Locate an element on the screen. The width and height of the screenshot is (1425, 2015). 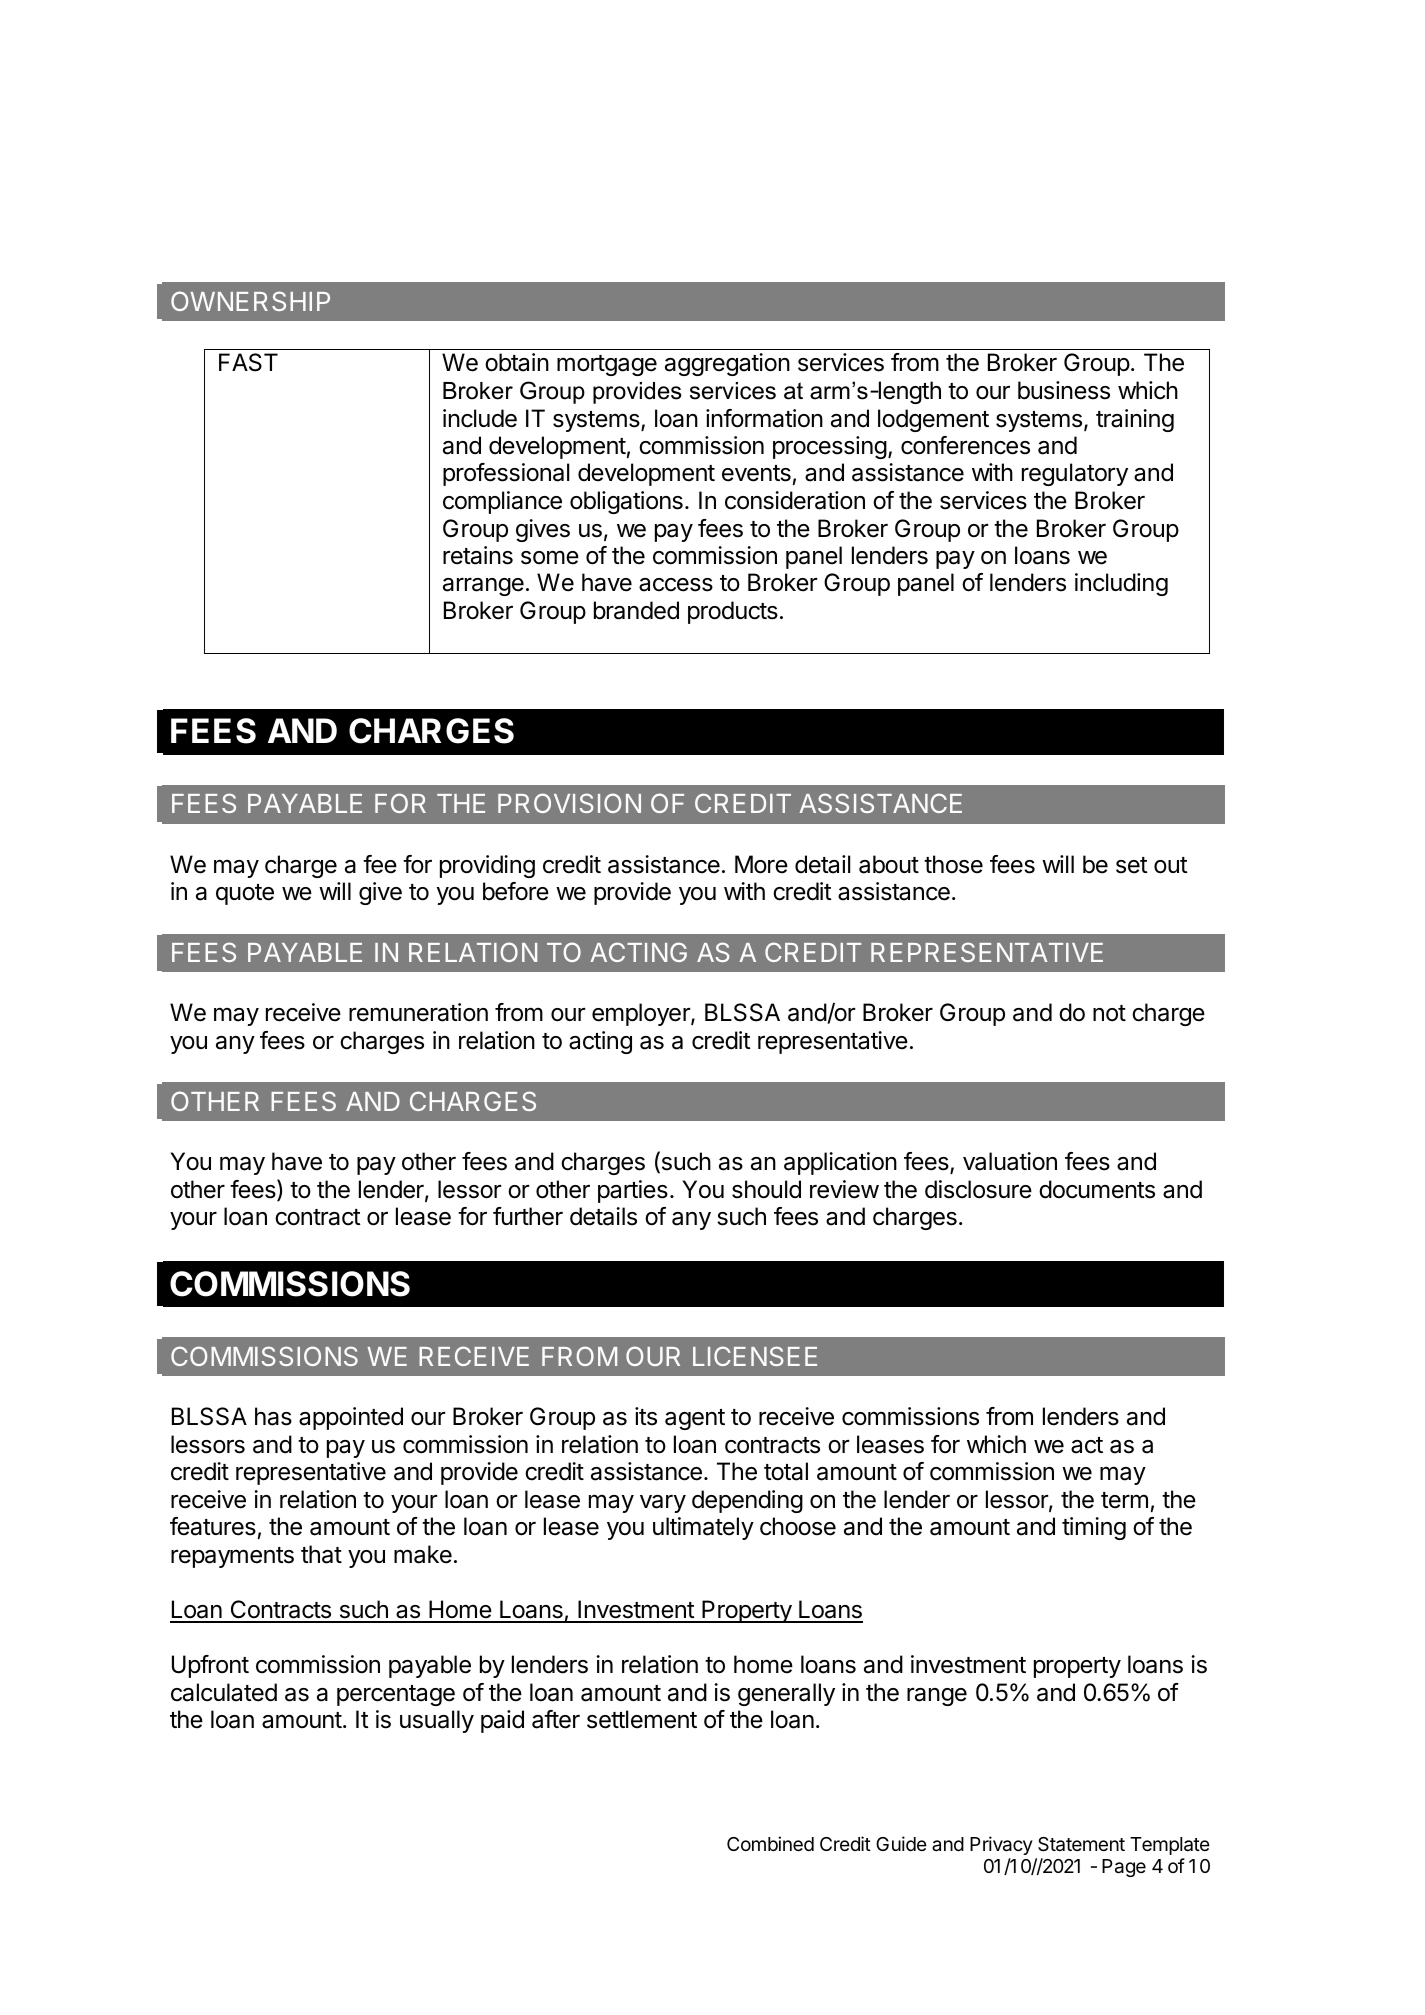
usually is located at coordinates (437, 1721).
